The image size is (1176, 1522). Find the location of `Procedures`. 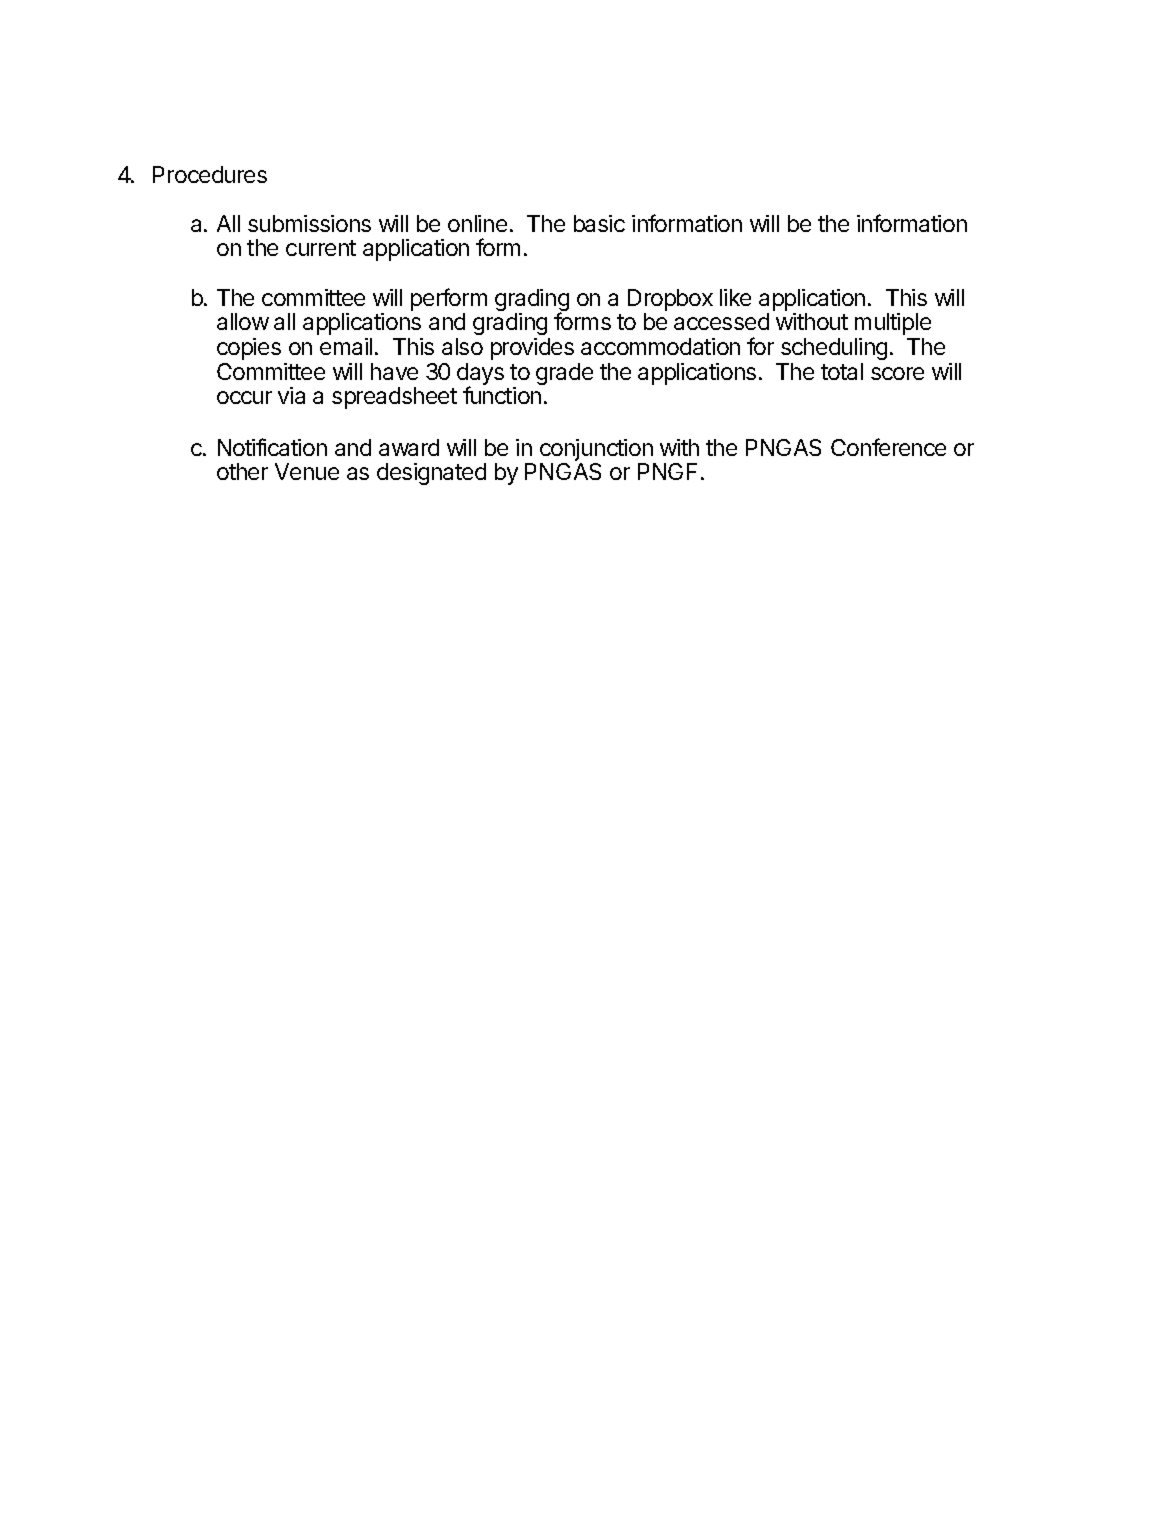

Procedures is located at coordinates (210, 174).
